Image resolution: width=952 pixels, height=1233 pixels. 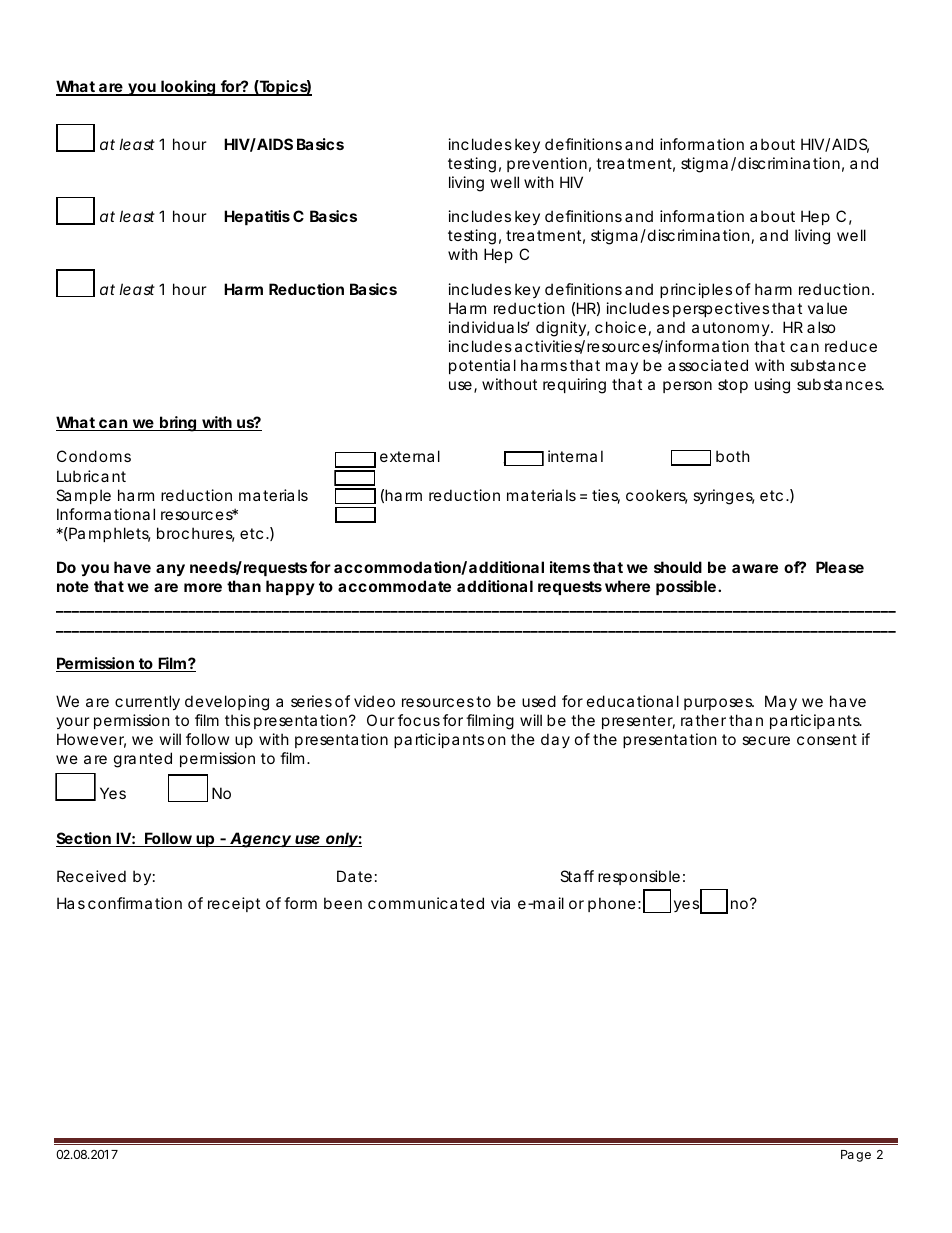 What do you see at coordinates (570, 567) in the screenshot?
I see `items` at bounding box center [570, 567].
